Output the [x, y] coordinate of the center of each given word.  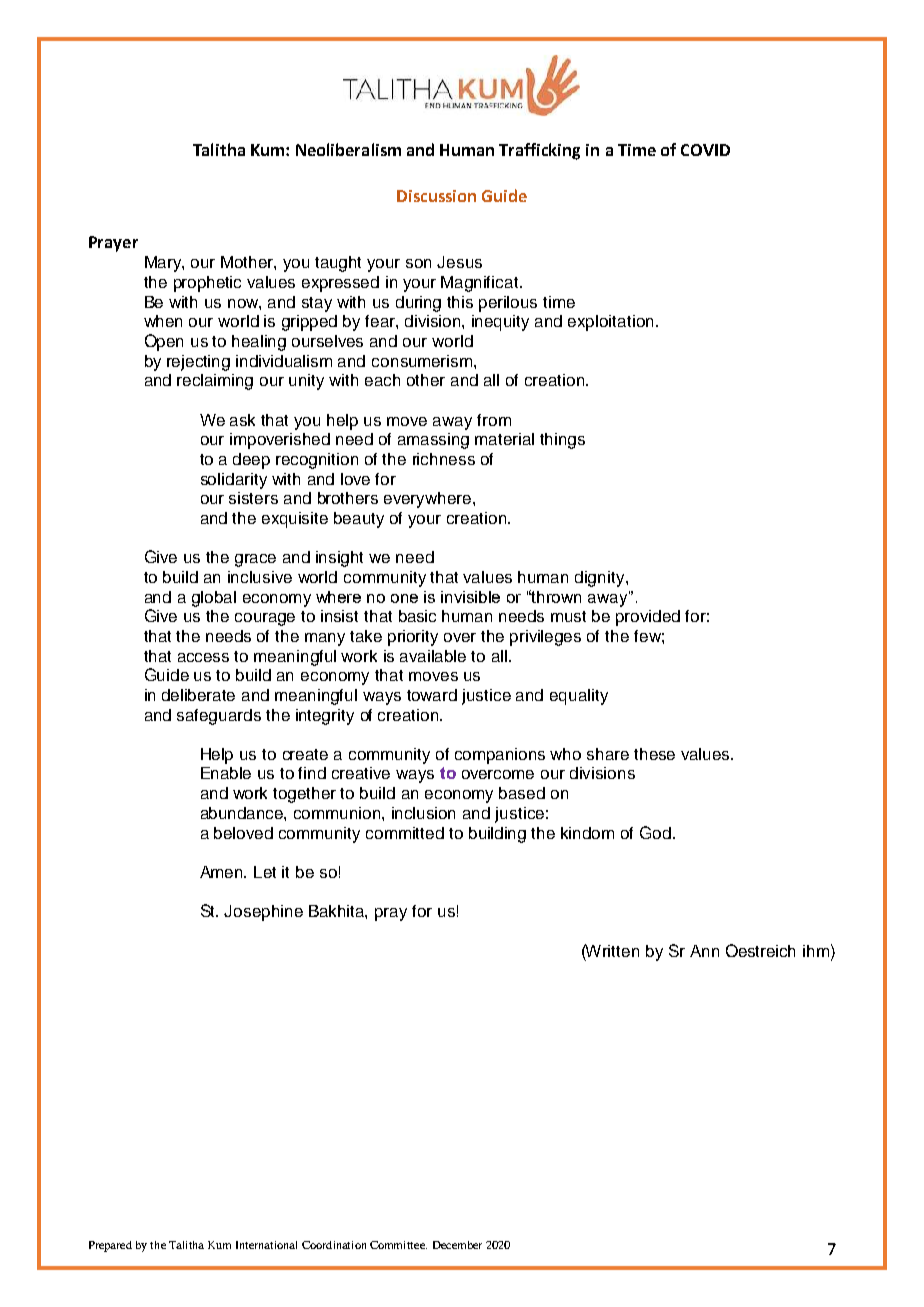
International [266, 1245]
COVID [705, 150]
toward [432, 695]
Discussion [436, 196]
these [654, 754]
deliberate [198, 695]
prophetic [207, 284]
